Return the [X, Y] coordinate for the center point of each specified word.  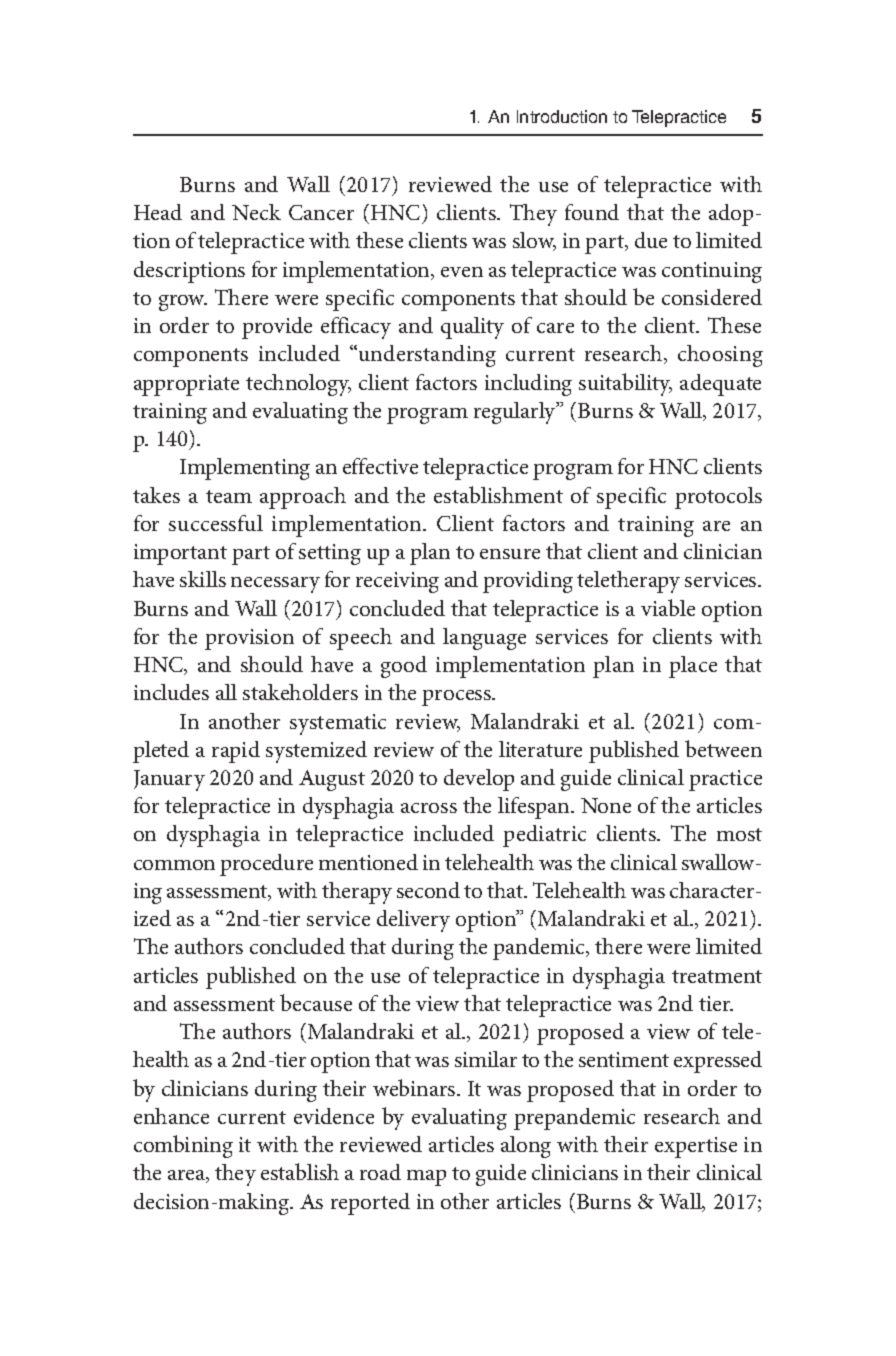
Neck [256, 212]
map [426, 1178]
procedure [266, 865]
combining [183, 1146]
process [458, 698]
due [651, 240]
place [693, 667]
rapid [236, 752]
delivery [413, 921]
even [462, 272]
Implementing [245, 469]
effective [380, 466]
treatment [717, 976]
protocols [718, 498]
